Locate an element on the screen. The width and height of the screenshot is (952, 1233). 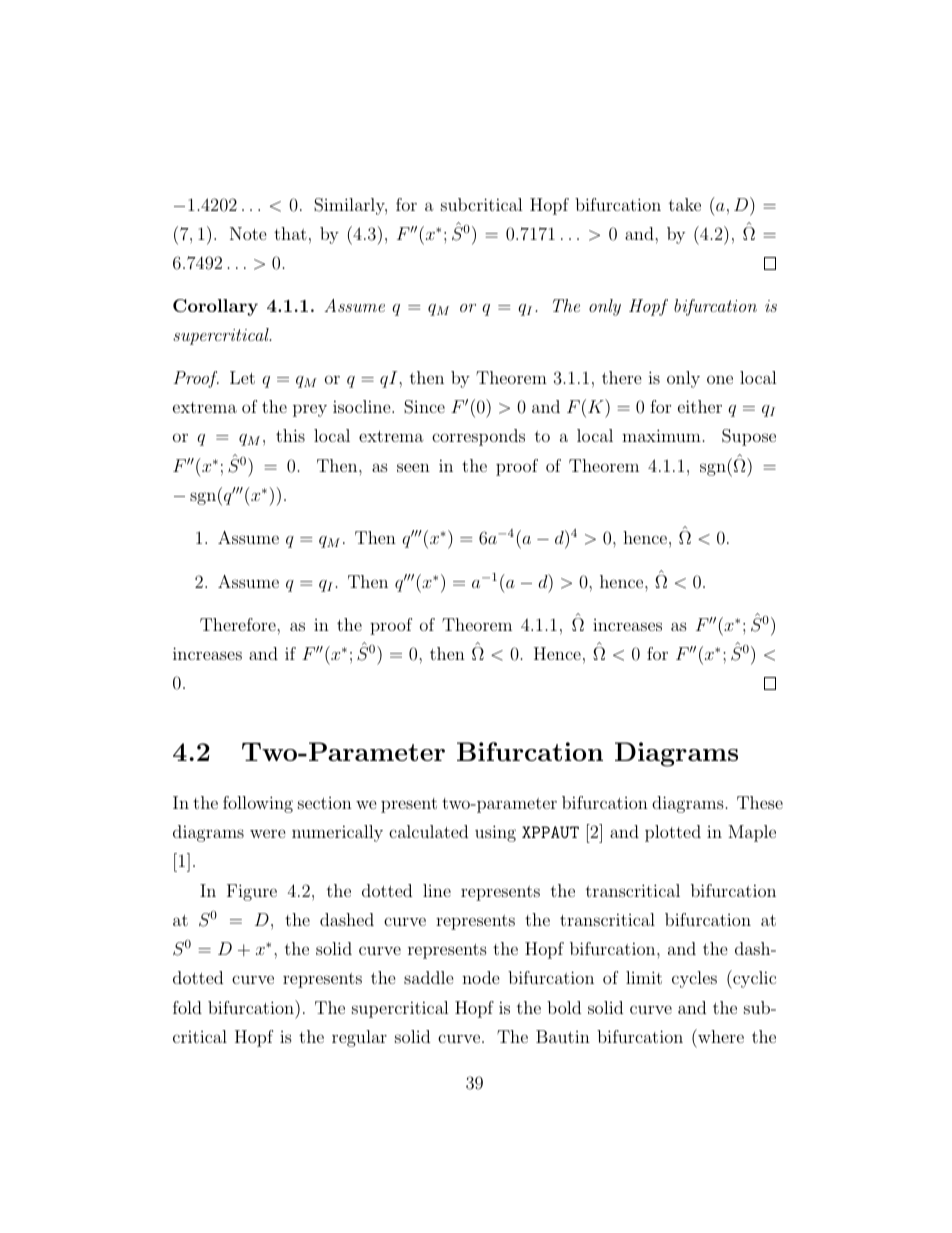
using is located at coordinates (495, 833).
